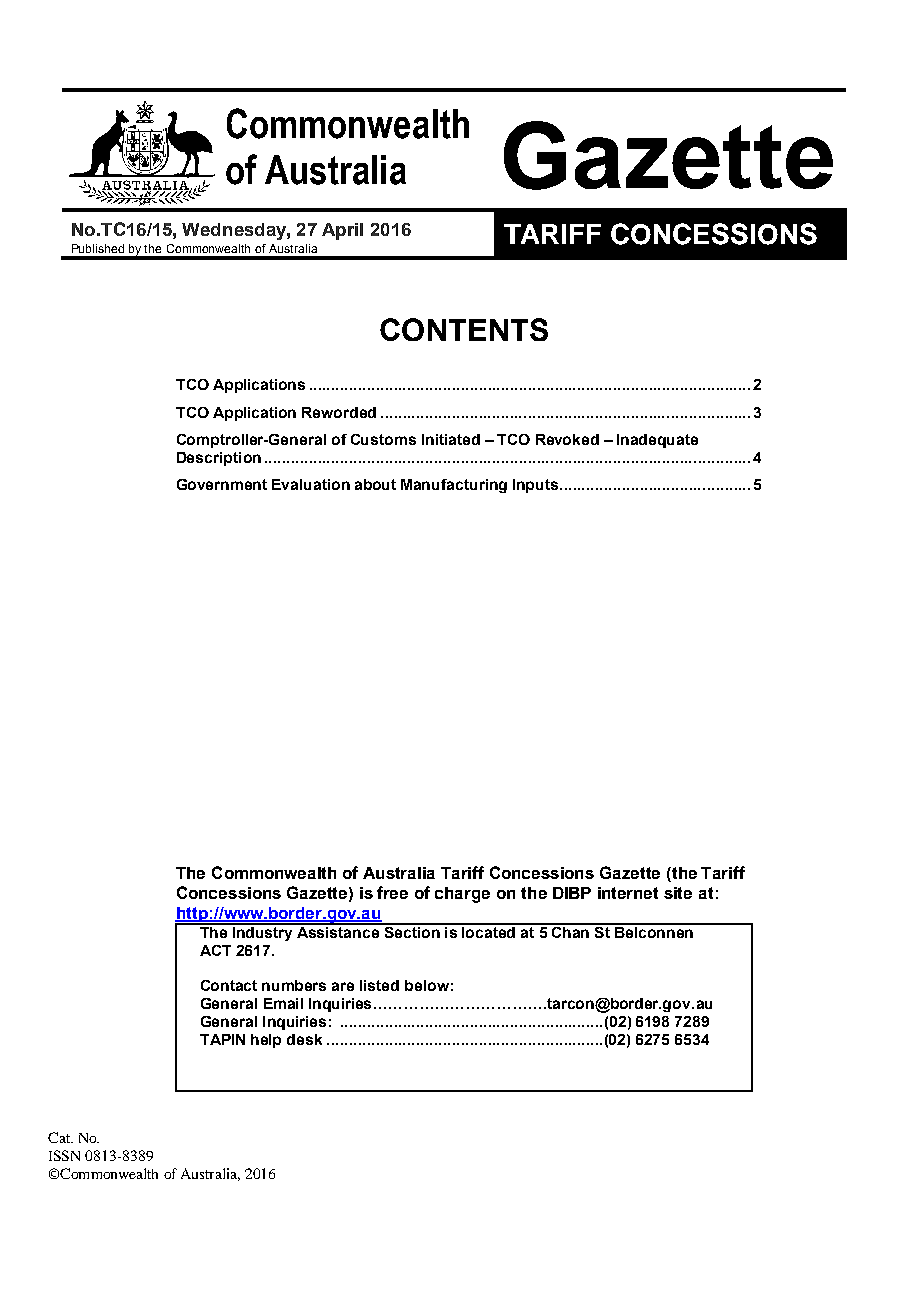 This screenshot has height=1308, width=924. I want to click on free, so click(392, 892).
